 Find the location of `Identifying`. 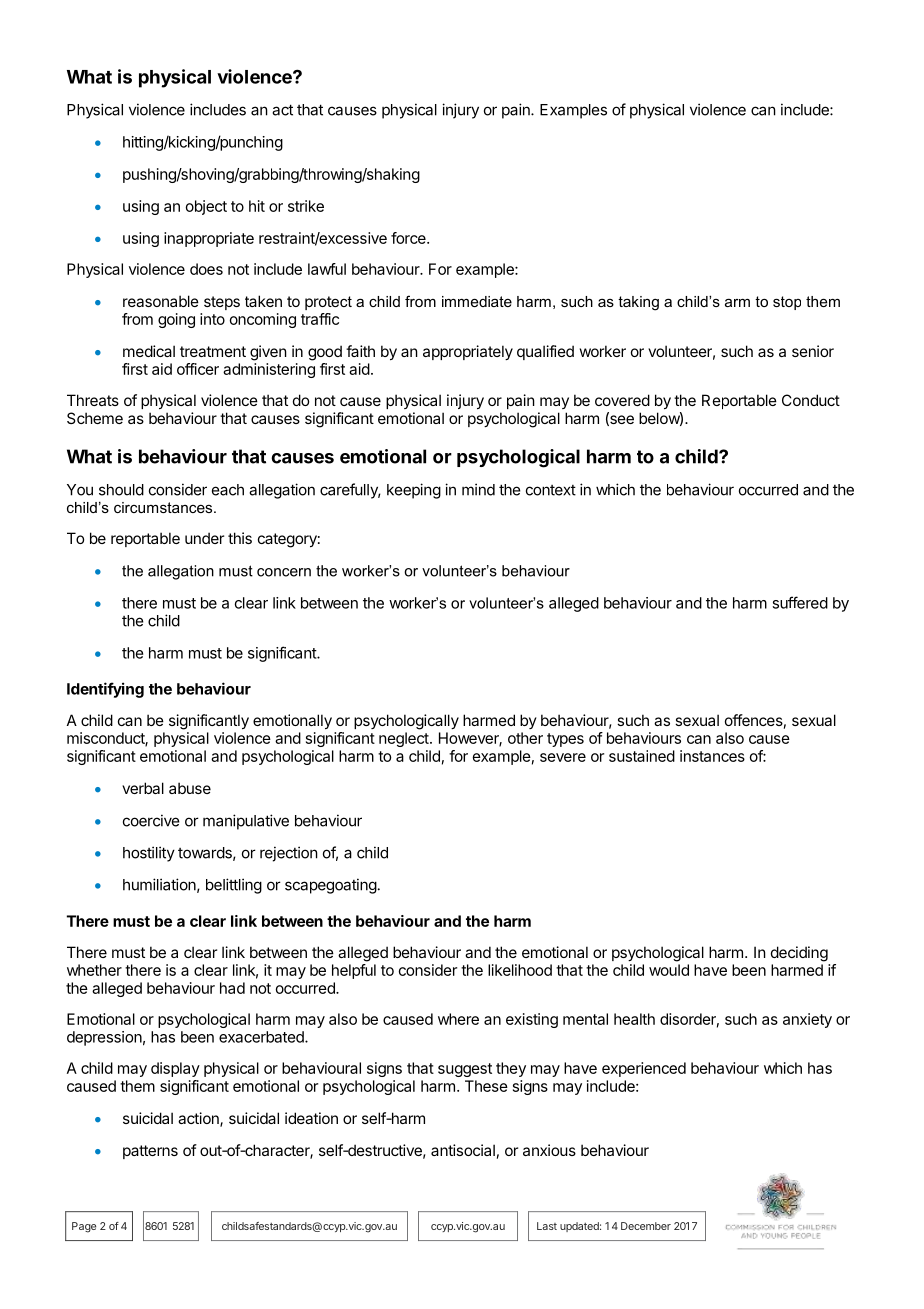

Identifying is located at coordinates (105, 690).
